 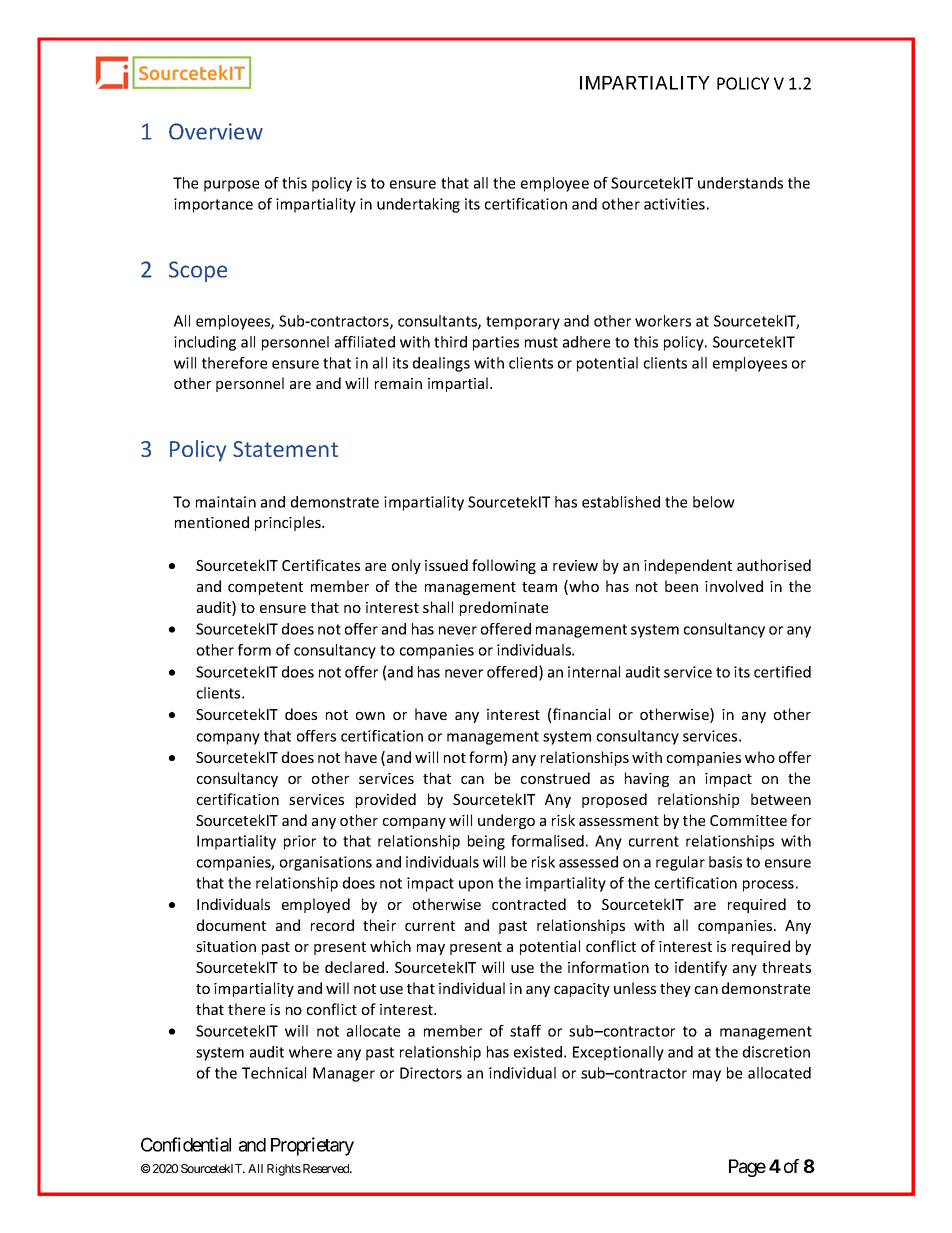 What do you see at coordinates (231, 186) in the image?
I see `purpose` at bounding box center [231, 186].
